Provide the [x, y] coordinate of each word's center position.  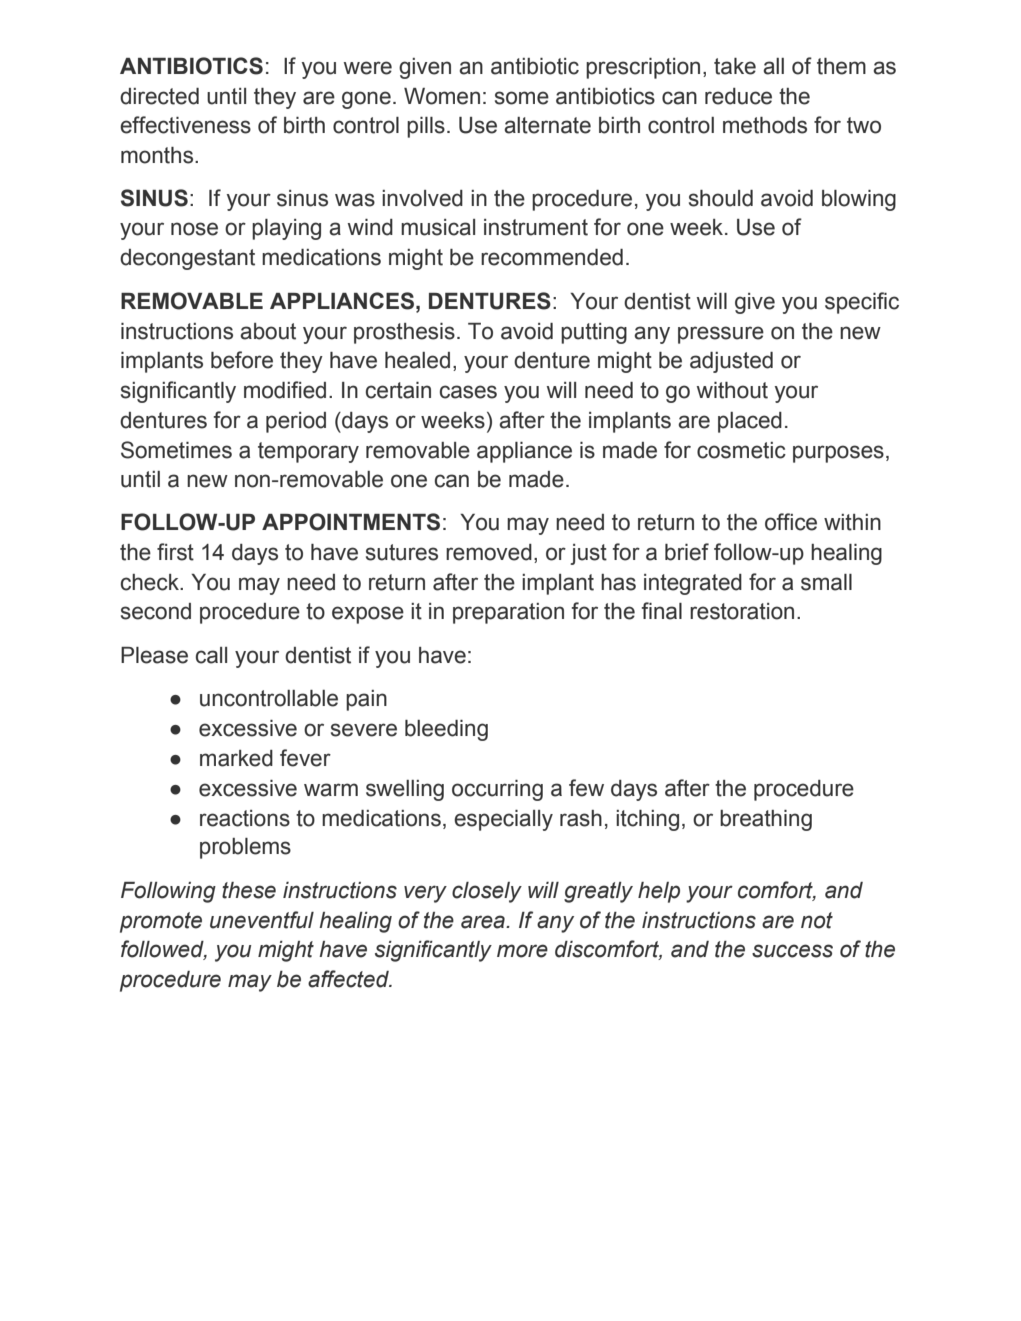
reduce [738, 96]
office [791, 522]
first [175, 552]
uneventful [262, 920]
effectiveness [185, 125]
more [522, 951]
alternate [547, 125]
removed [489, 552]
